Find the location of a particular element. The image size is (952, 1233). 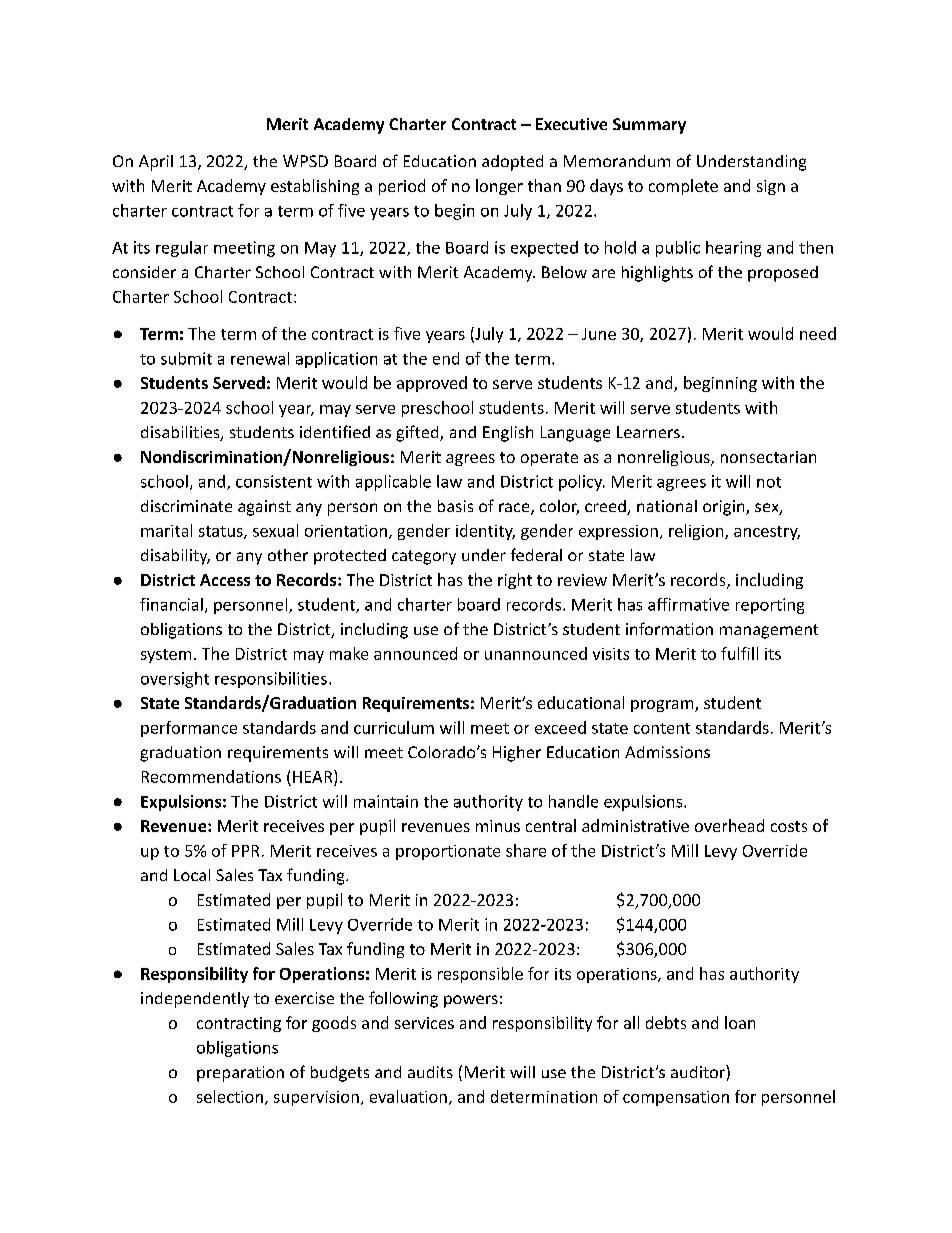

preparation is located at coordinates (240, 1074).
